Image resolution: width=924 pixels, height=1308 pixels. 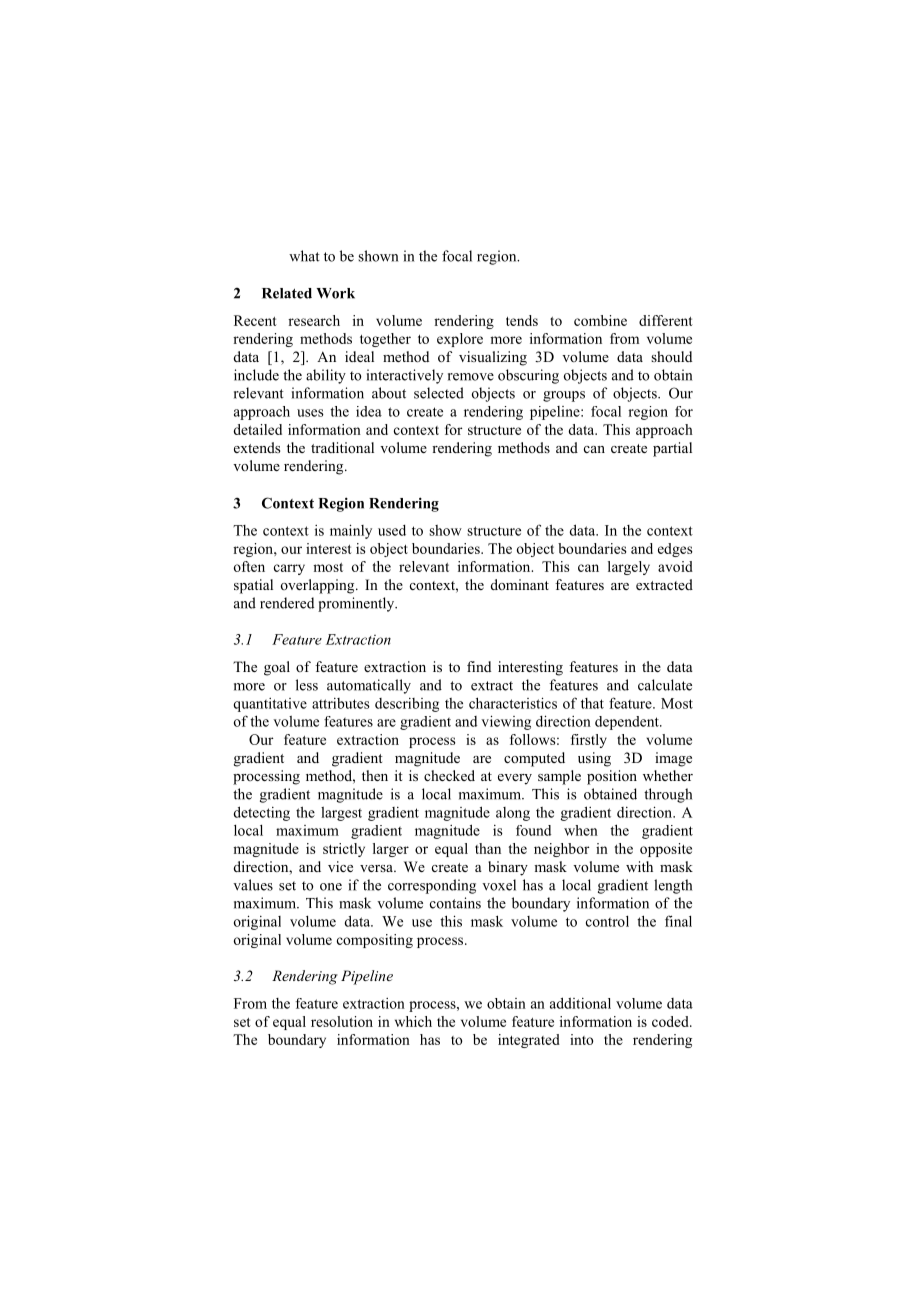 I want to click on partial, so click(x=672, y=449).
